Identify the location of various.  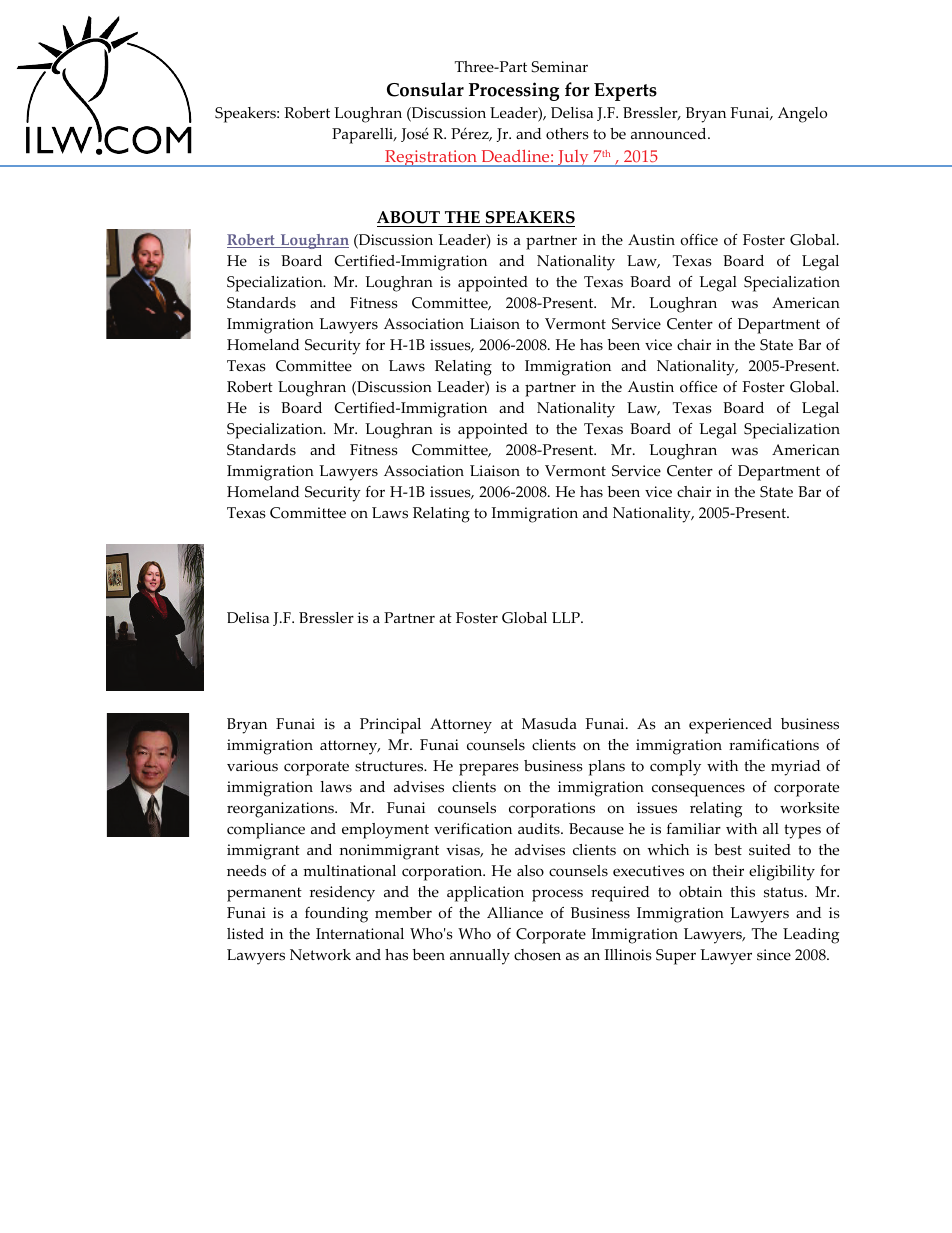
(252, 766).
